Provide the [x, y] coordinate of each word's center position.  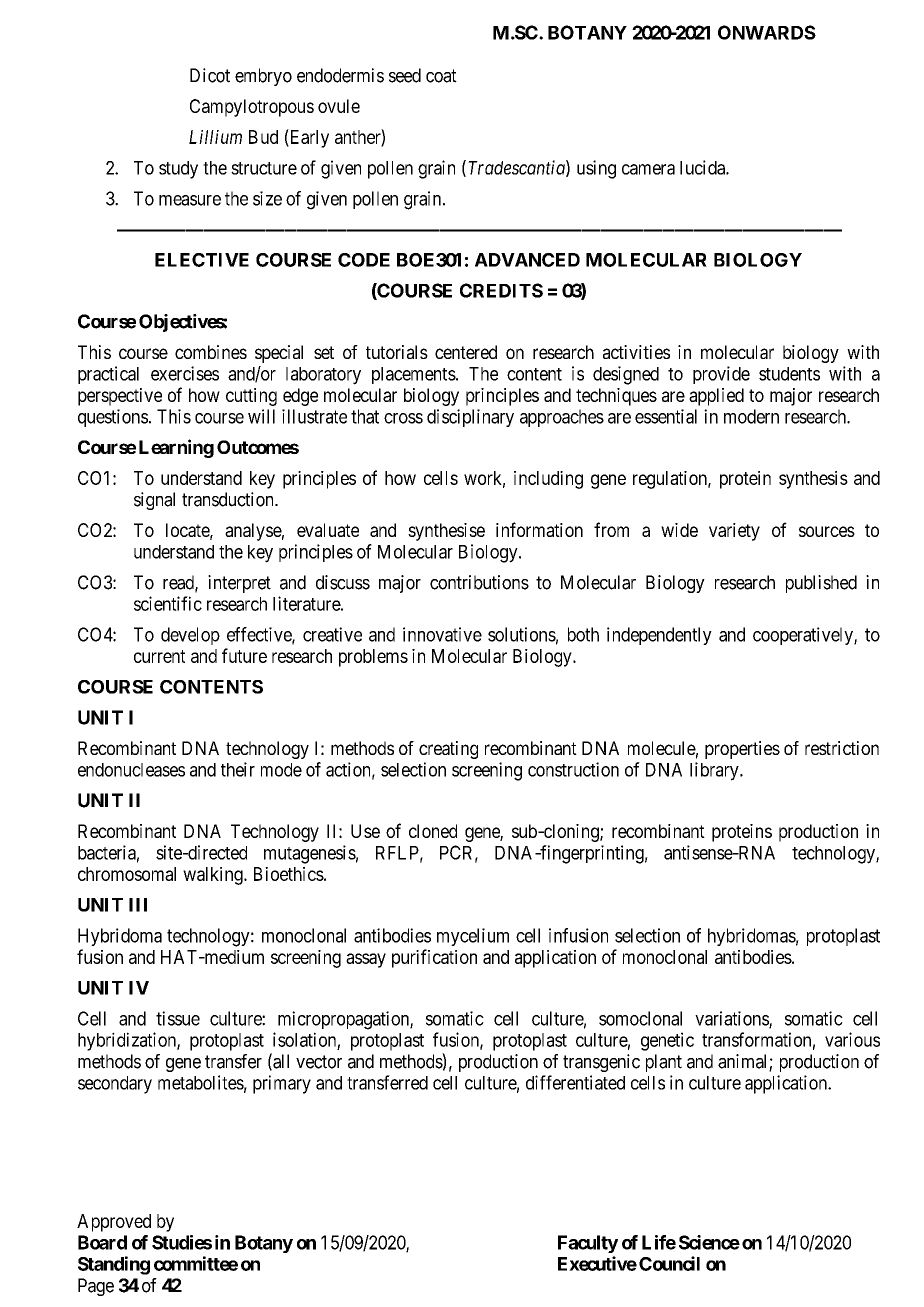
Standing [114, 1265]
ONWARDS [767, 32]
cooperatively [804, 636]
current [159, 656]
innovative [442, 634]
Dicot [210, 75]
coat [441, 76]
